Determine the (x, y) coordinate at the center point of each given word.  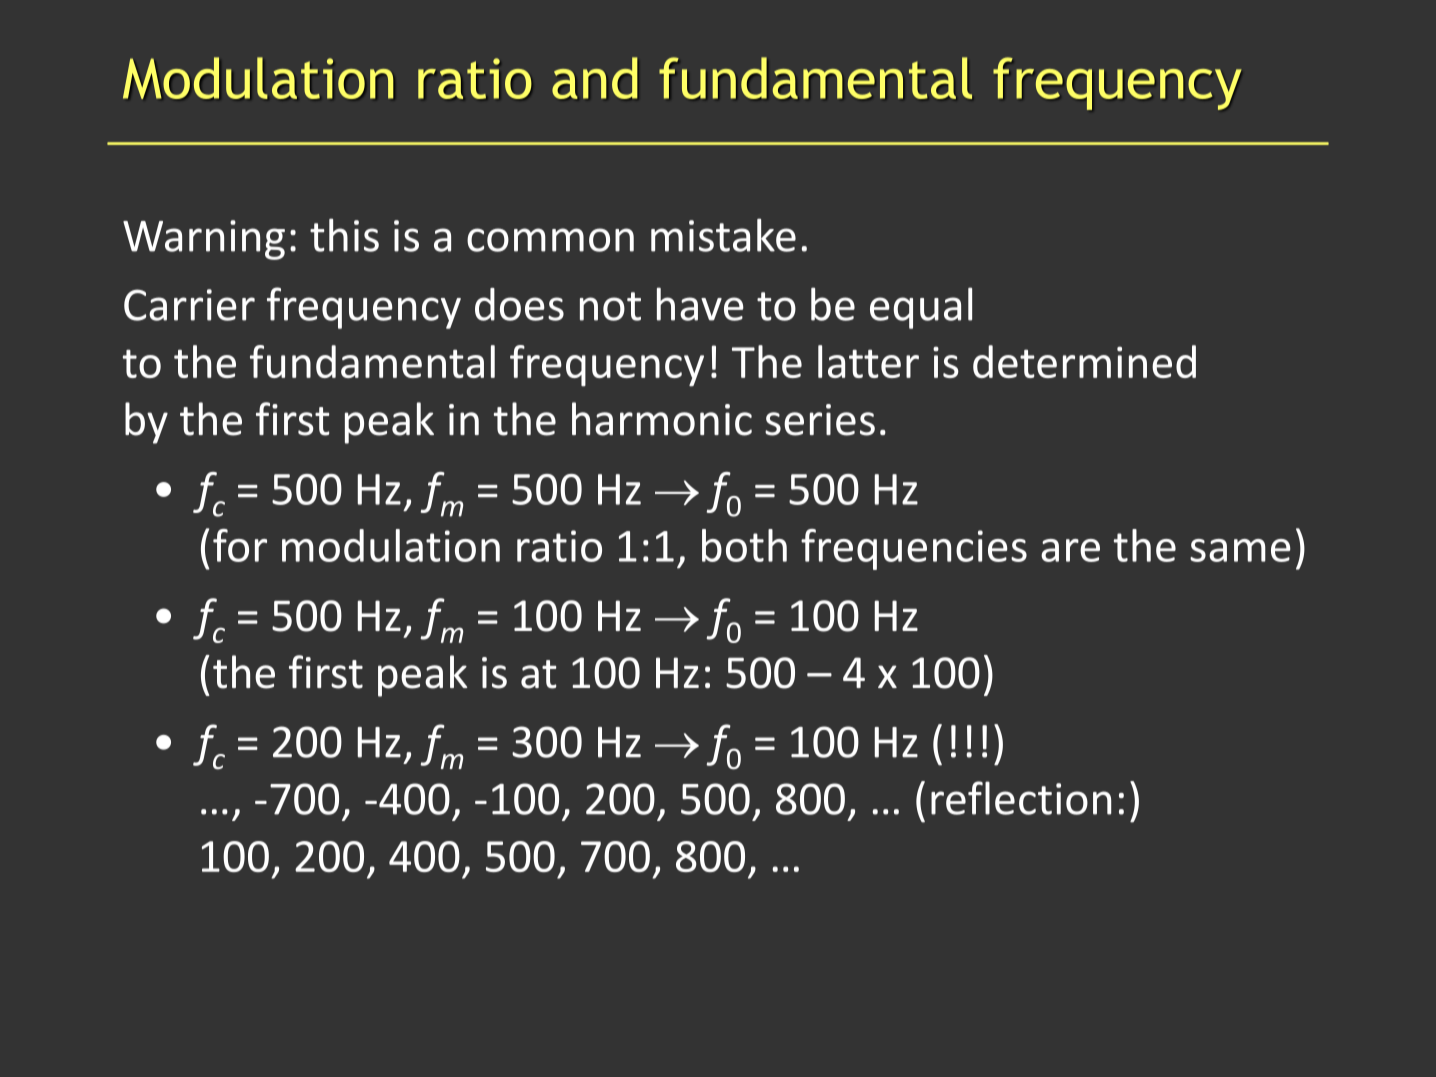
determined (1084, 361)
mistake (723, 235)
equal (921, 308)
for (240, 545)
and (594, 78)
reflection (1021, 798)
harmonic (662, 419)
